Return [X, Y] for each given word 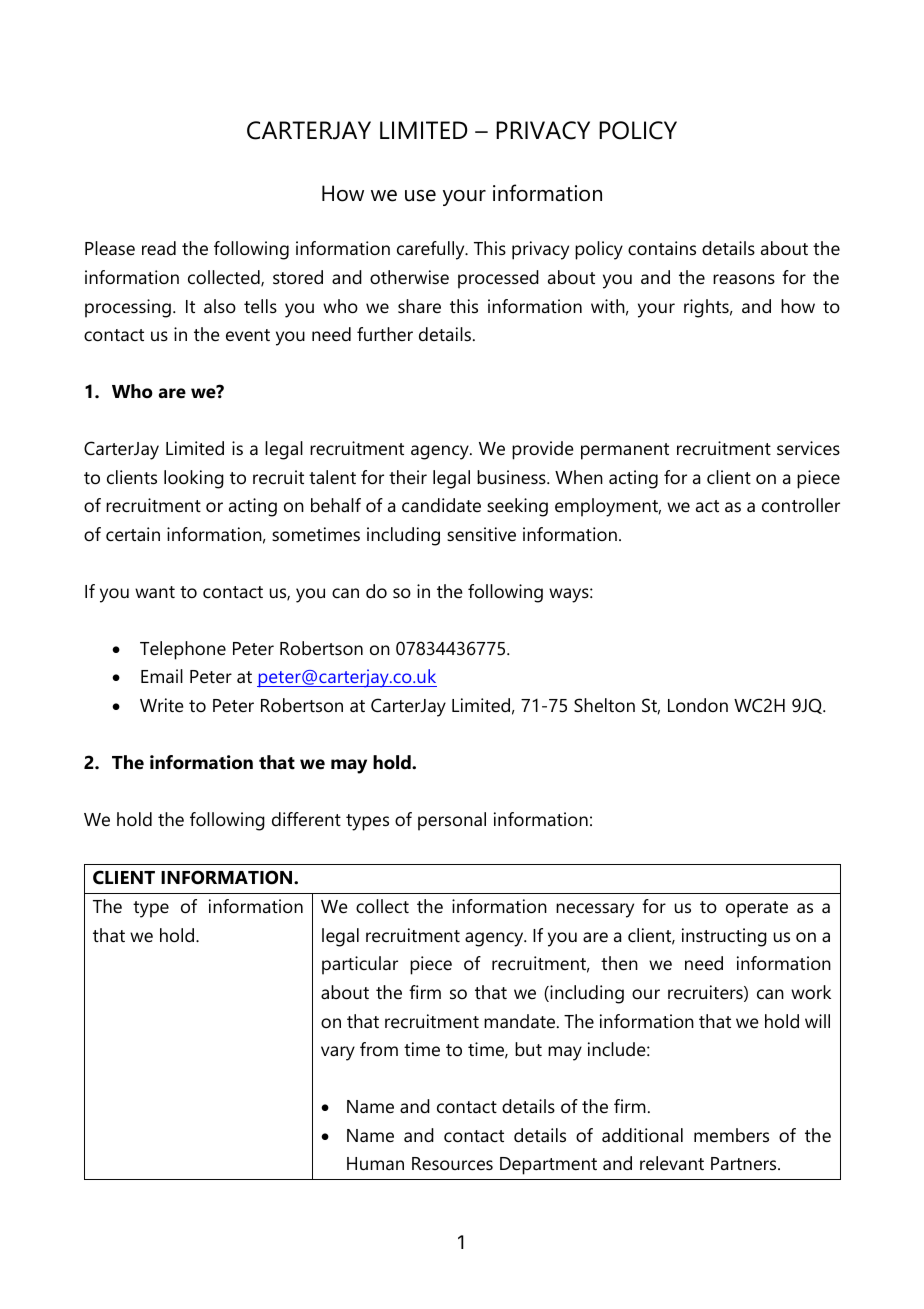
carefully [432, 250]
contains [662, 248]
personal [452, 821]
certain [133, 534]
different [306, 819]
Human [375, 1163]
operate [757, 909]
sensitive [481, 534]
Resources [452, 1164]
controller [801, 505]
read [159, 248]
